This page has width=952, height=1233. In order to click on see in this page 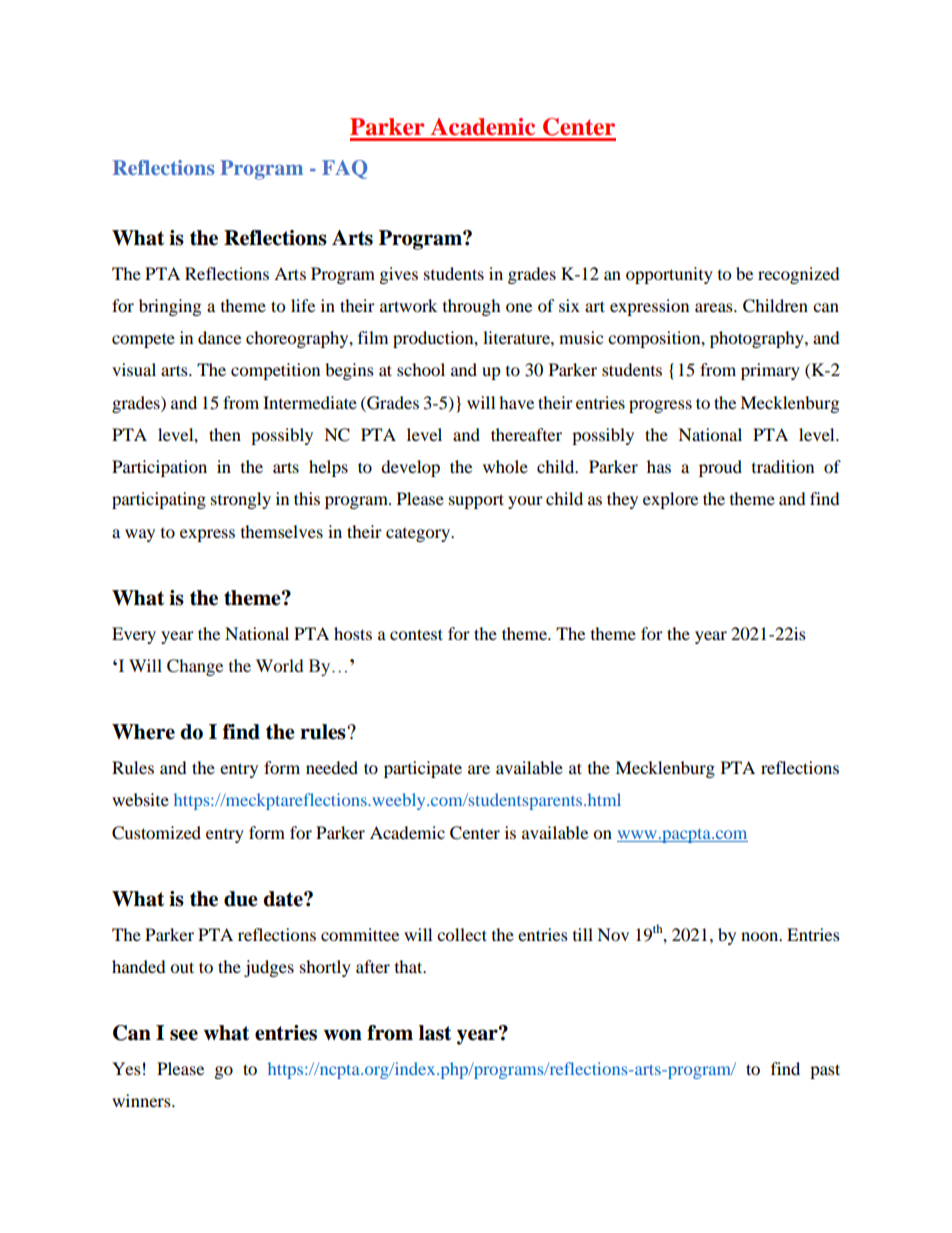, I will do `click(184, 1035)`.
